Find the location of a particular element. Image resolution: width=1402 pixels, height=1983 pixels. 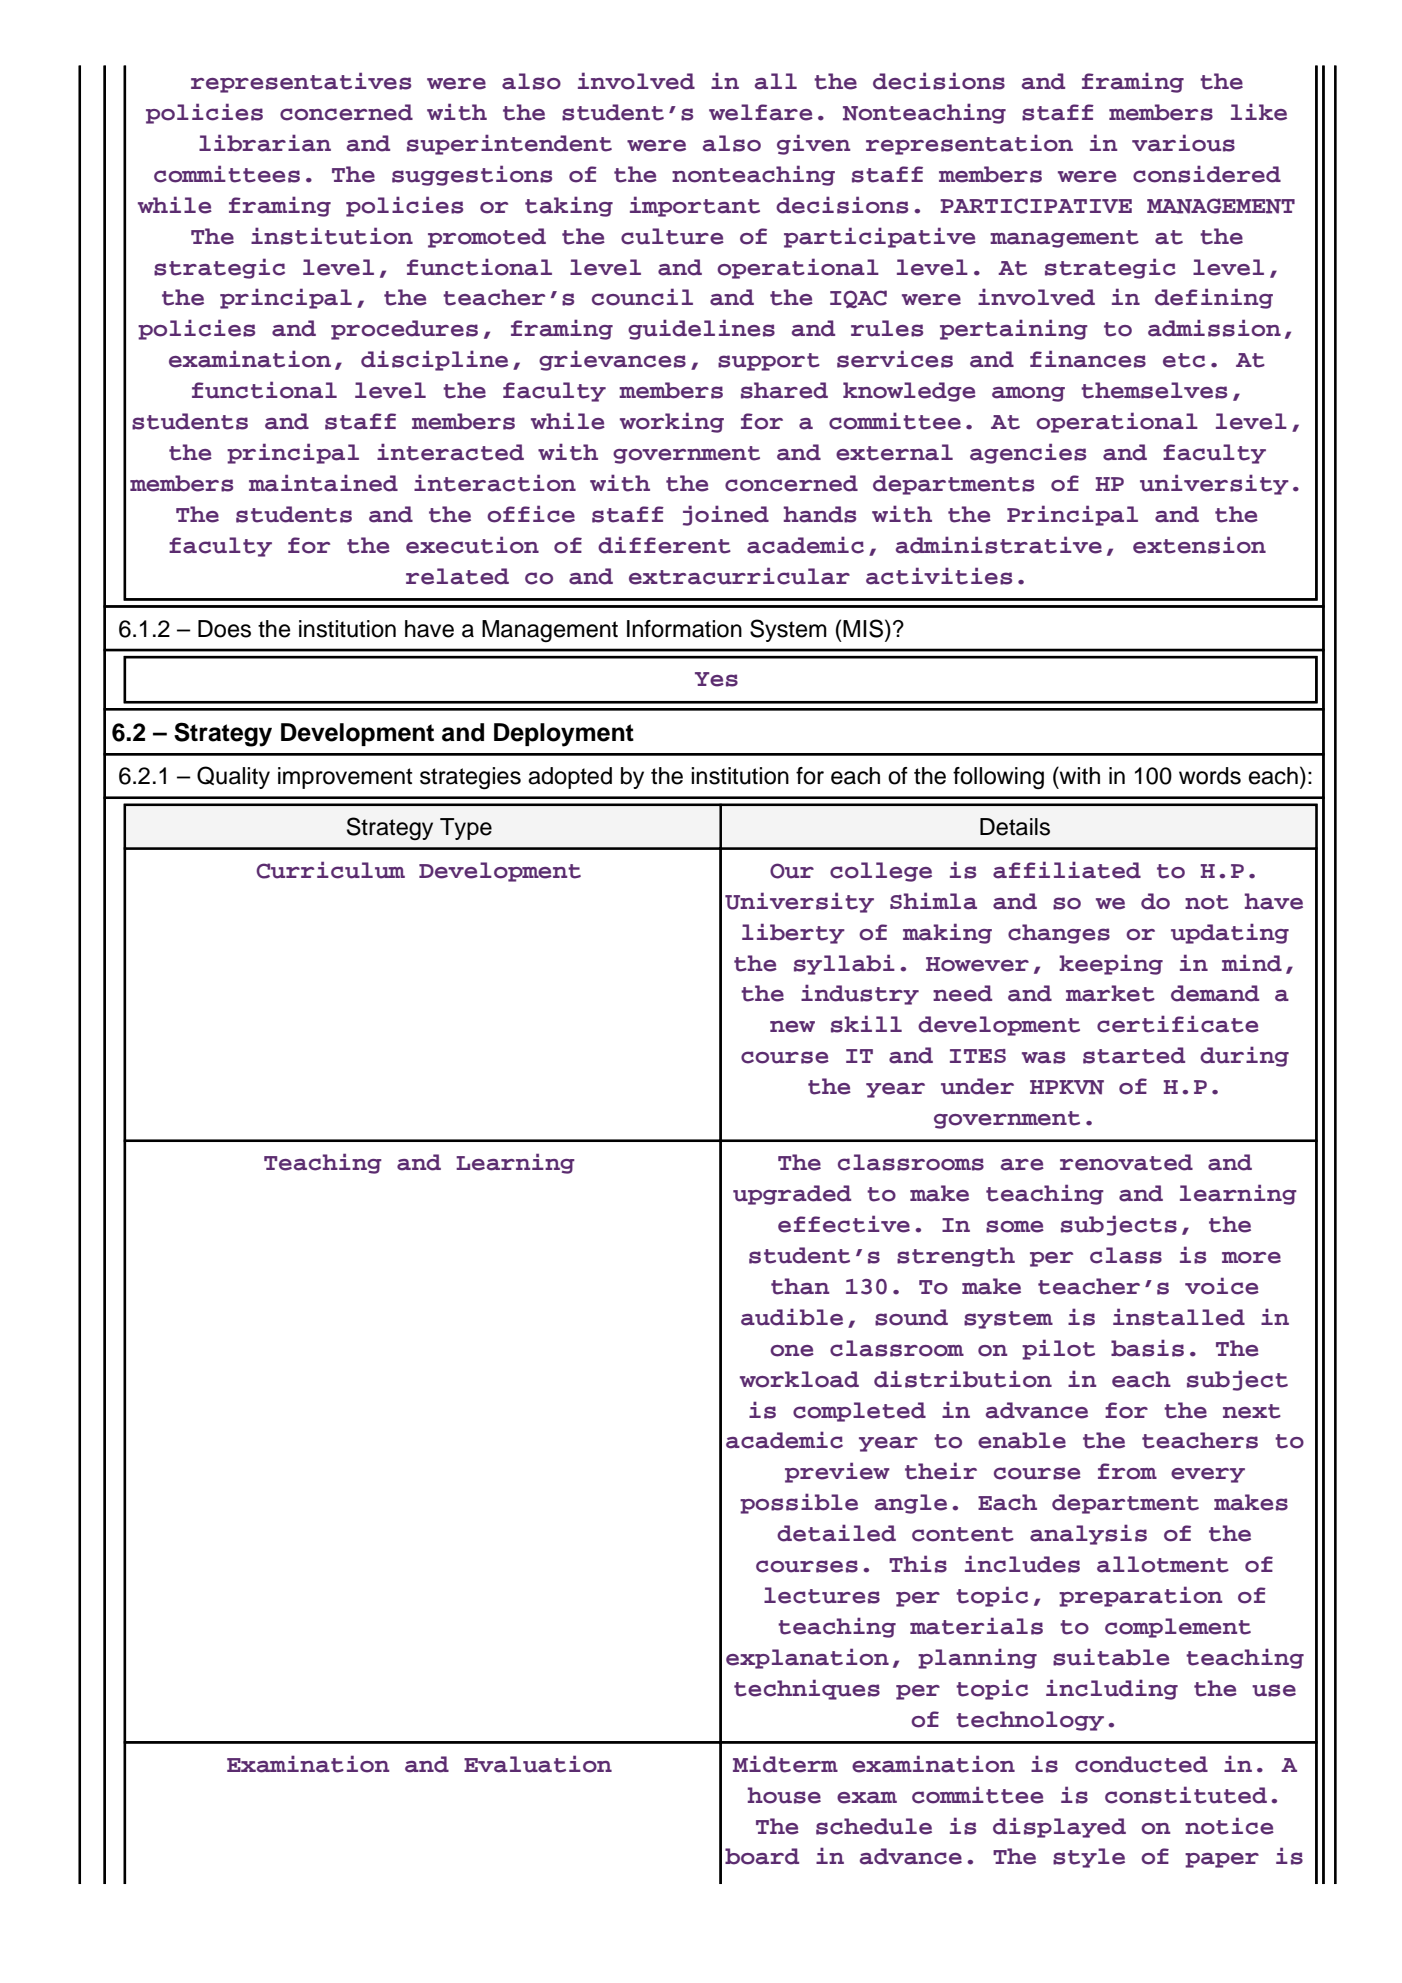

representatives is located at coordinates (301, 82).
